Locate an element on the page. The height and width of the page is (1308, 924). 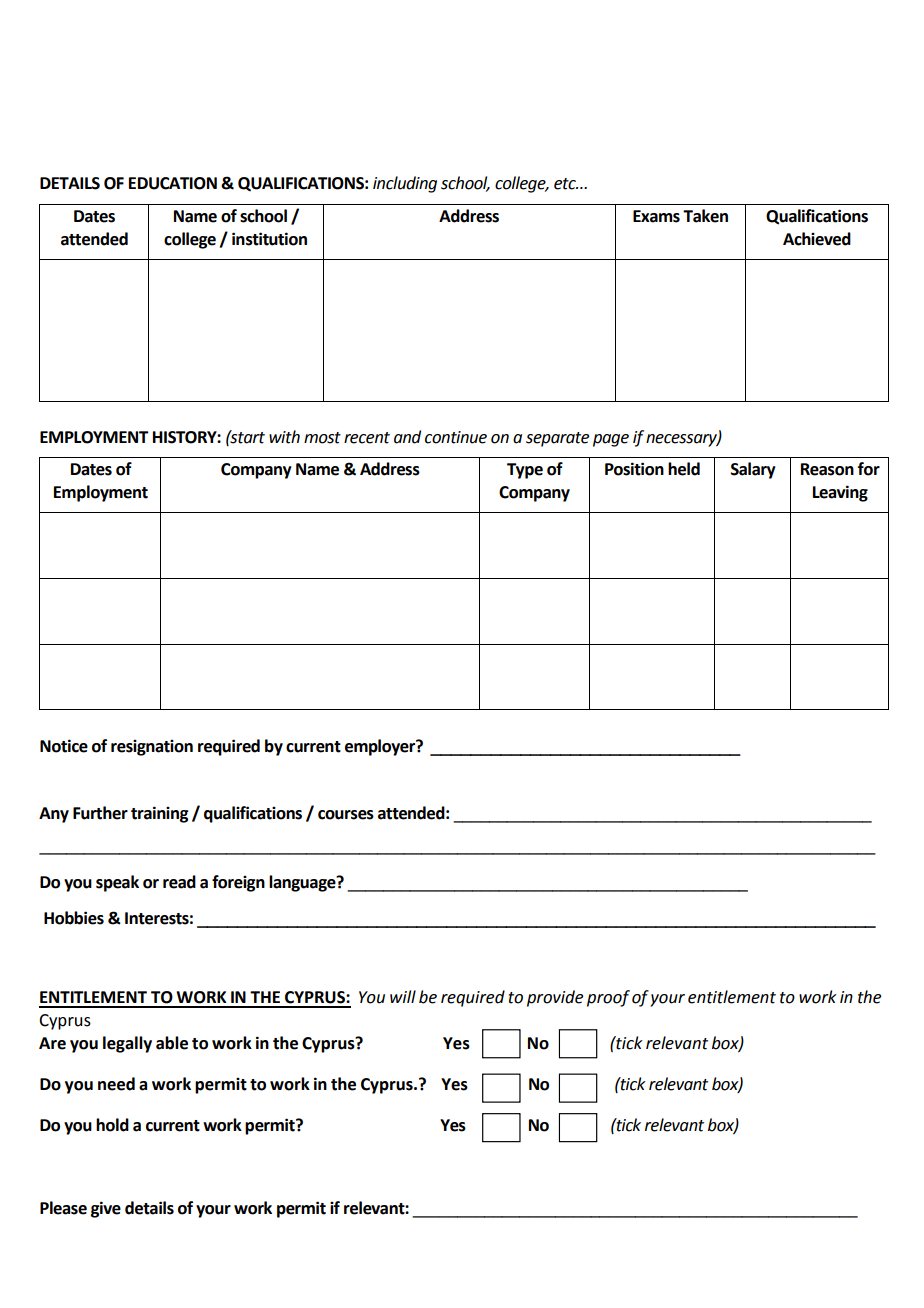
provide is located at coordinates (555, 998).
